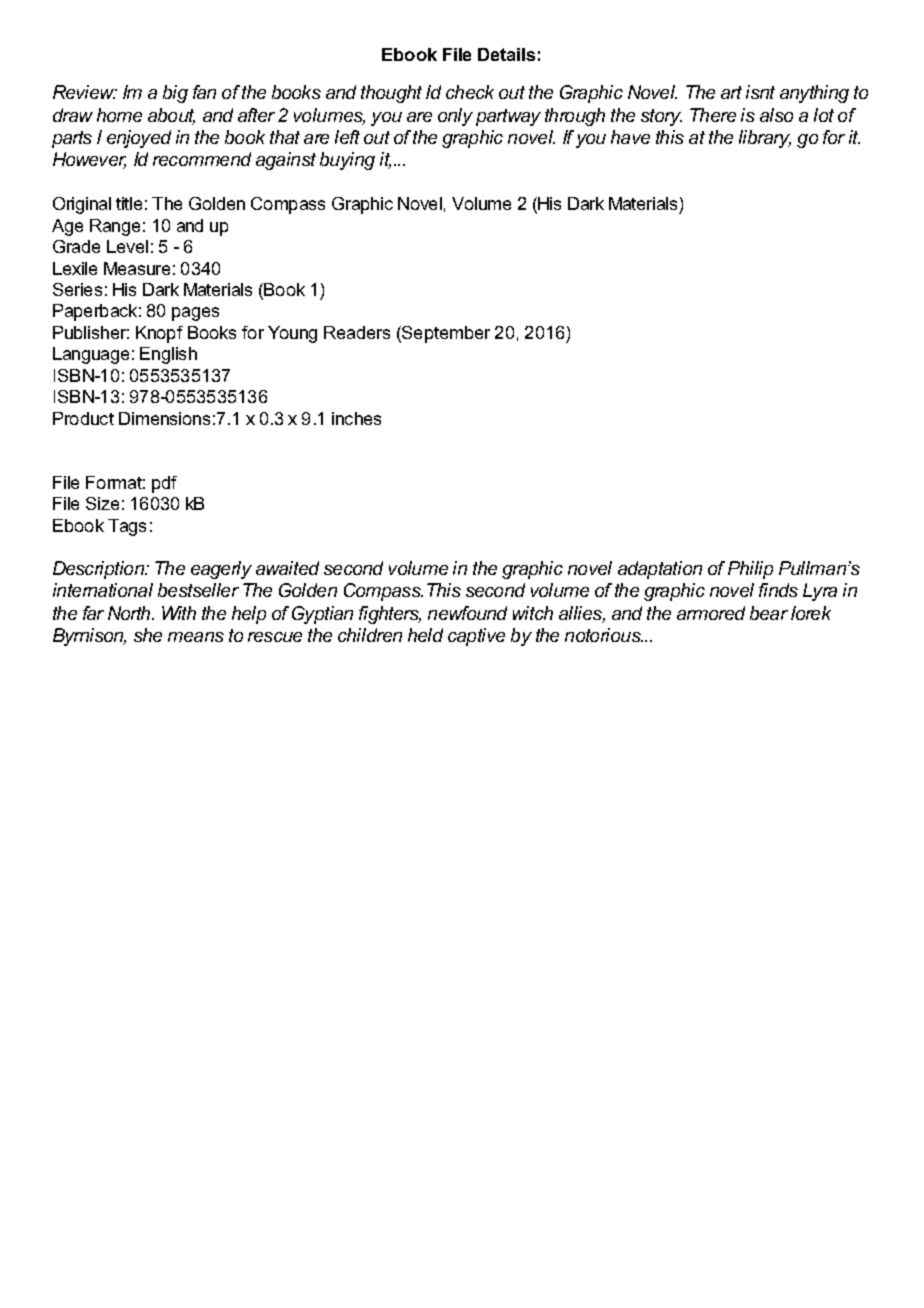  What do you see at coordinates (470, 92) in the screenshot?
I see `check` at bounding box center [470, 92].
